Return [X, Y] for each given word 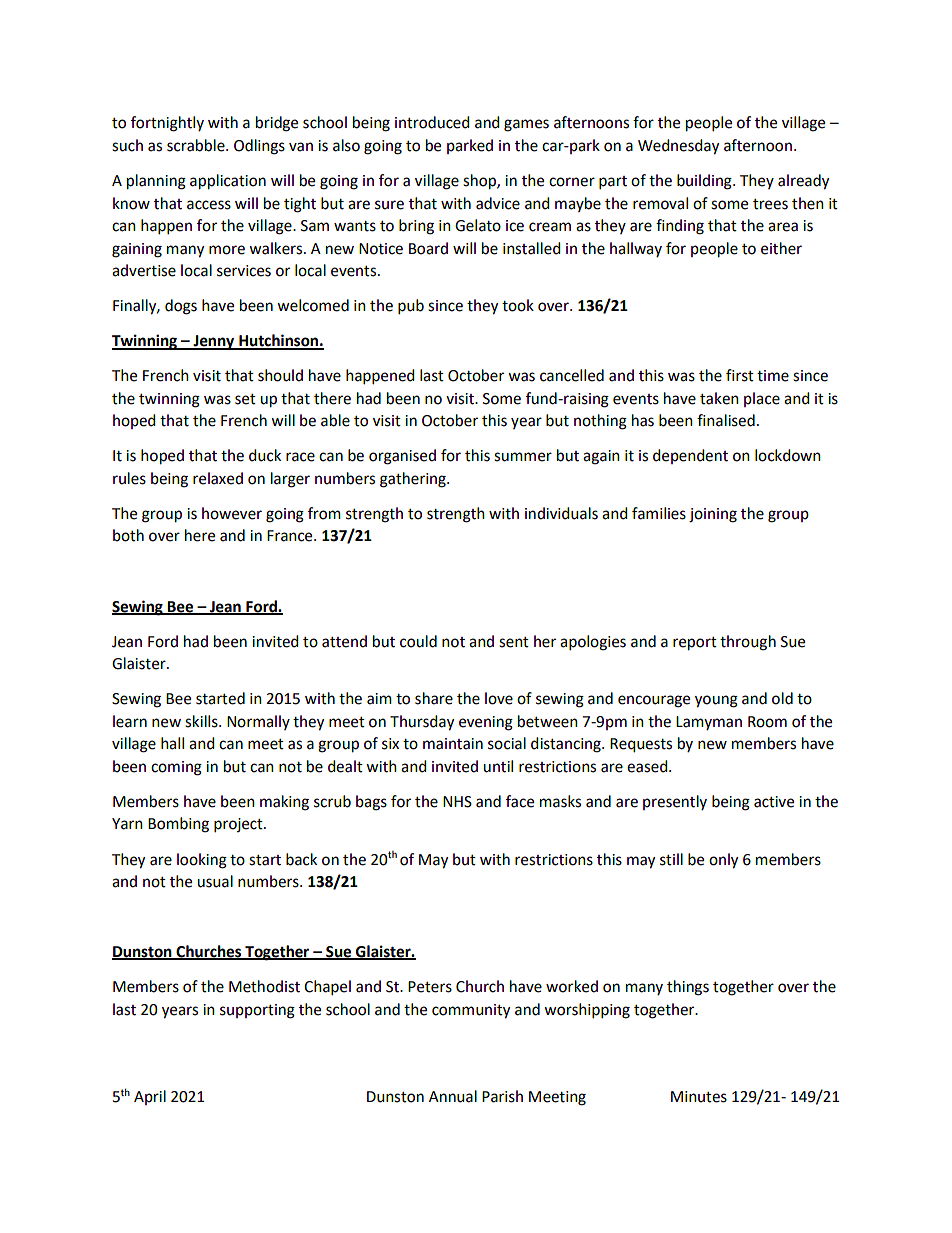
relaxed [218, 478]
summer [523, 457]
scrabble [197, 145]
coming [176, 768]
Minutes [699, 1097]
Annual [453, 1096]
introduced [432, 122]
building [705, 182]
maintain [453, 744]
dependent [690, 456]
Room [767, 722]
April [150, 1097]
